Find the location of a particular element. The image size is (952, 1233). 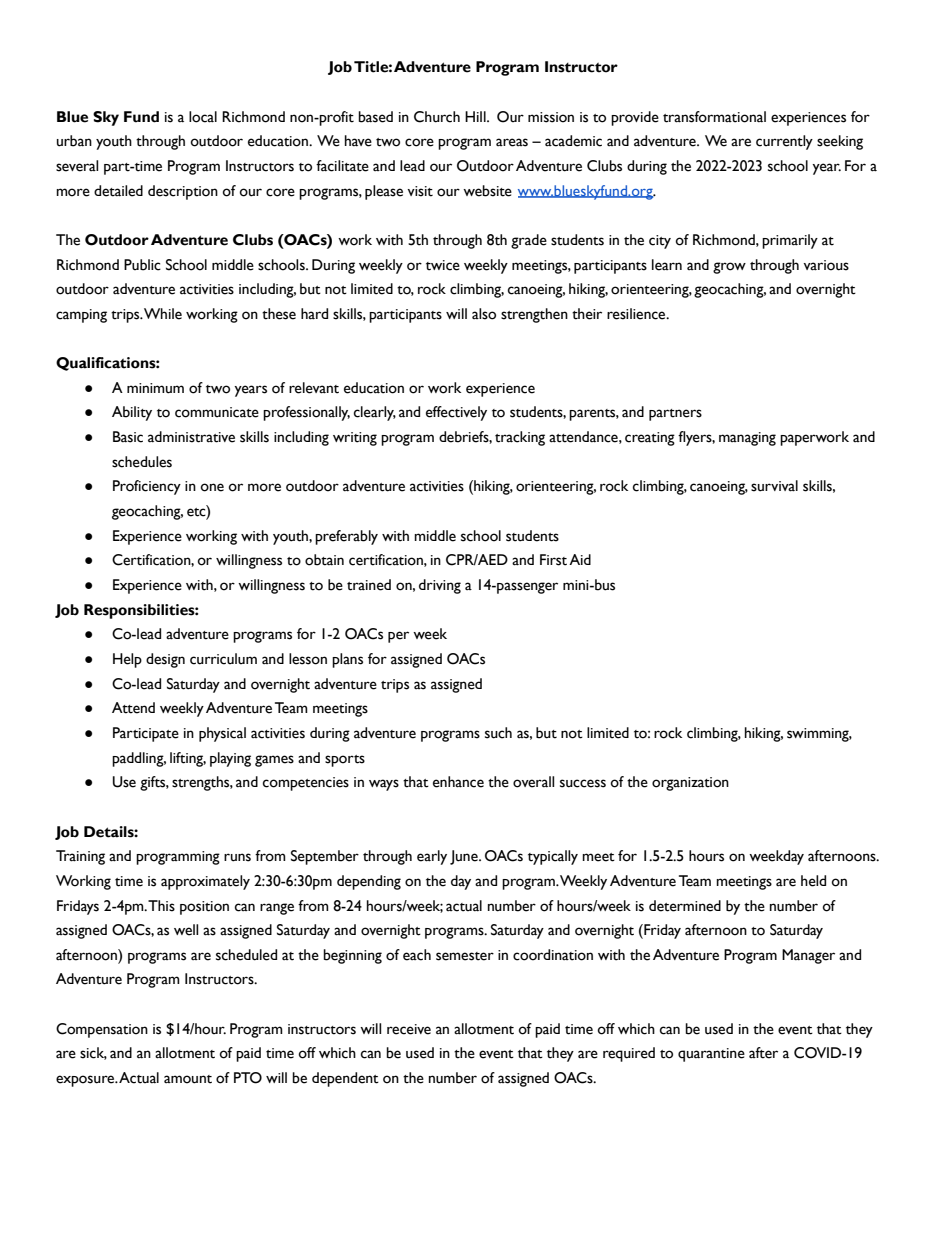

quarantine is located at coordinates (711, 1055).
